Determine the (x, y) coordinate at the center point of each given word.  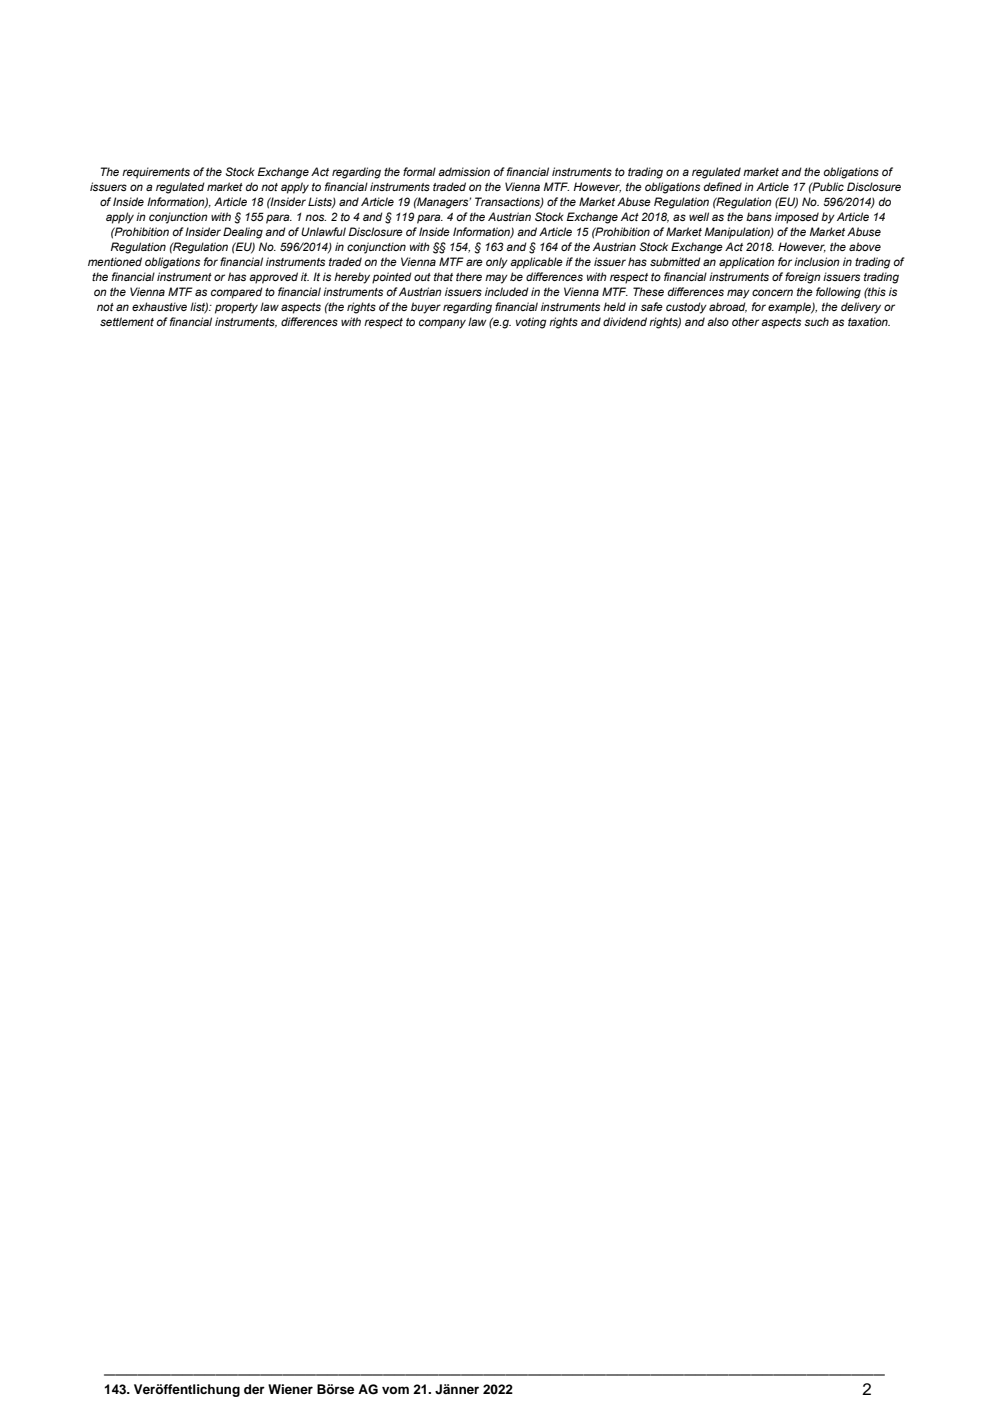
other (745, 321)
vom (395, 1390)
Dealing (243, 233)
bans (759, 216)
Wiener (290, 1389)
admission (464, 171)
